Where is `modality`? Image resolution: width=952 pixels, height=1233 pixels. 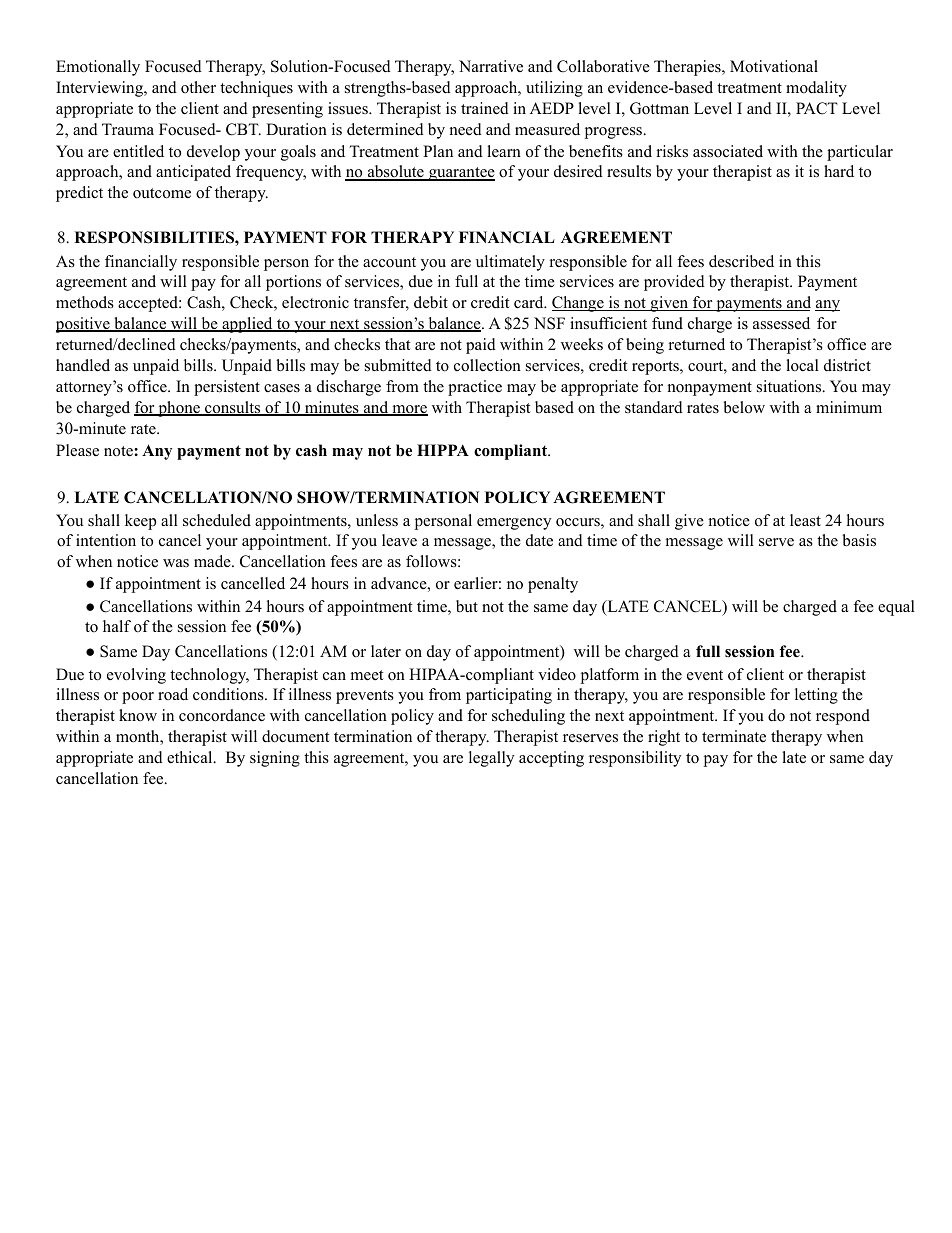
modality is located at coordinates (816, 89).
